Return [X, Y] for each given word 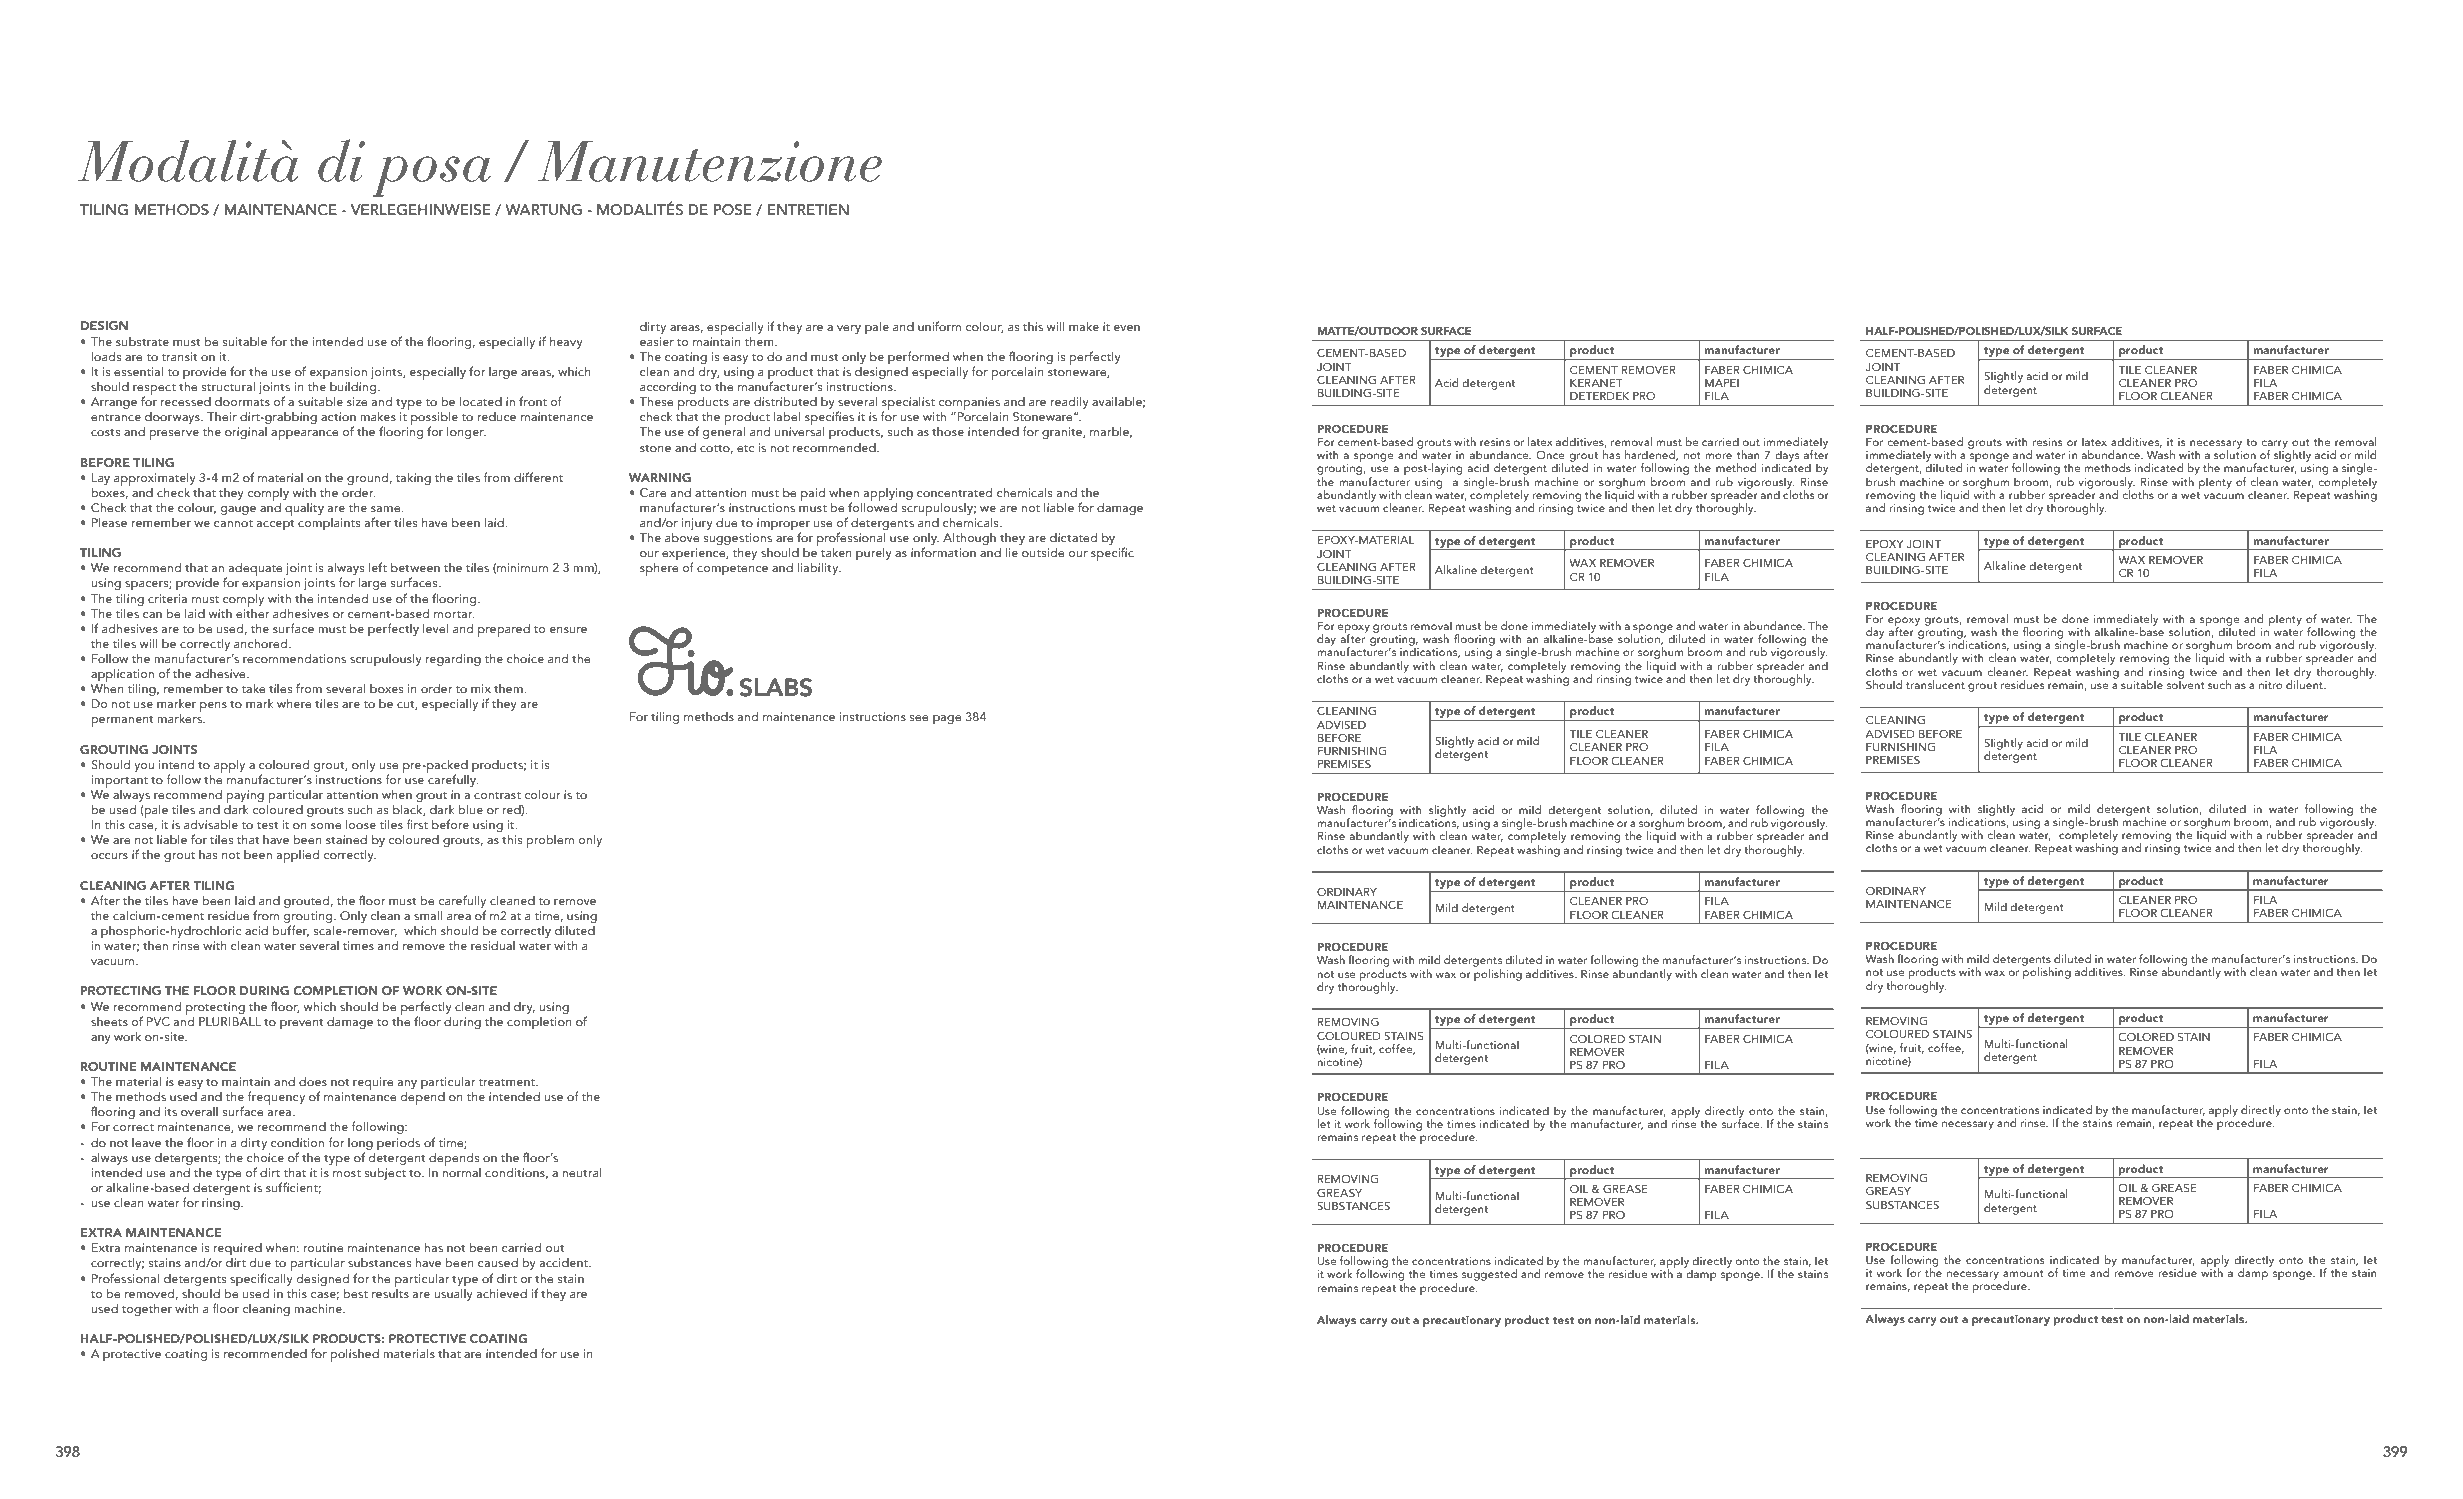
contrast [497, 795]
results [390, 1292]
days [1787, 457]
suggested [1489, 1275]
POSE [733, 210]
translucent [1935, 684]
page [947, 720]
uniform [939, 326]
